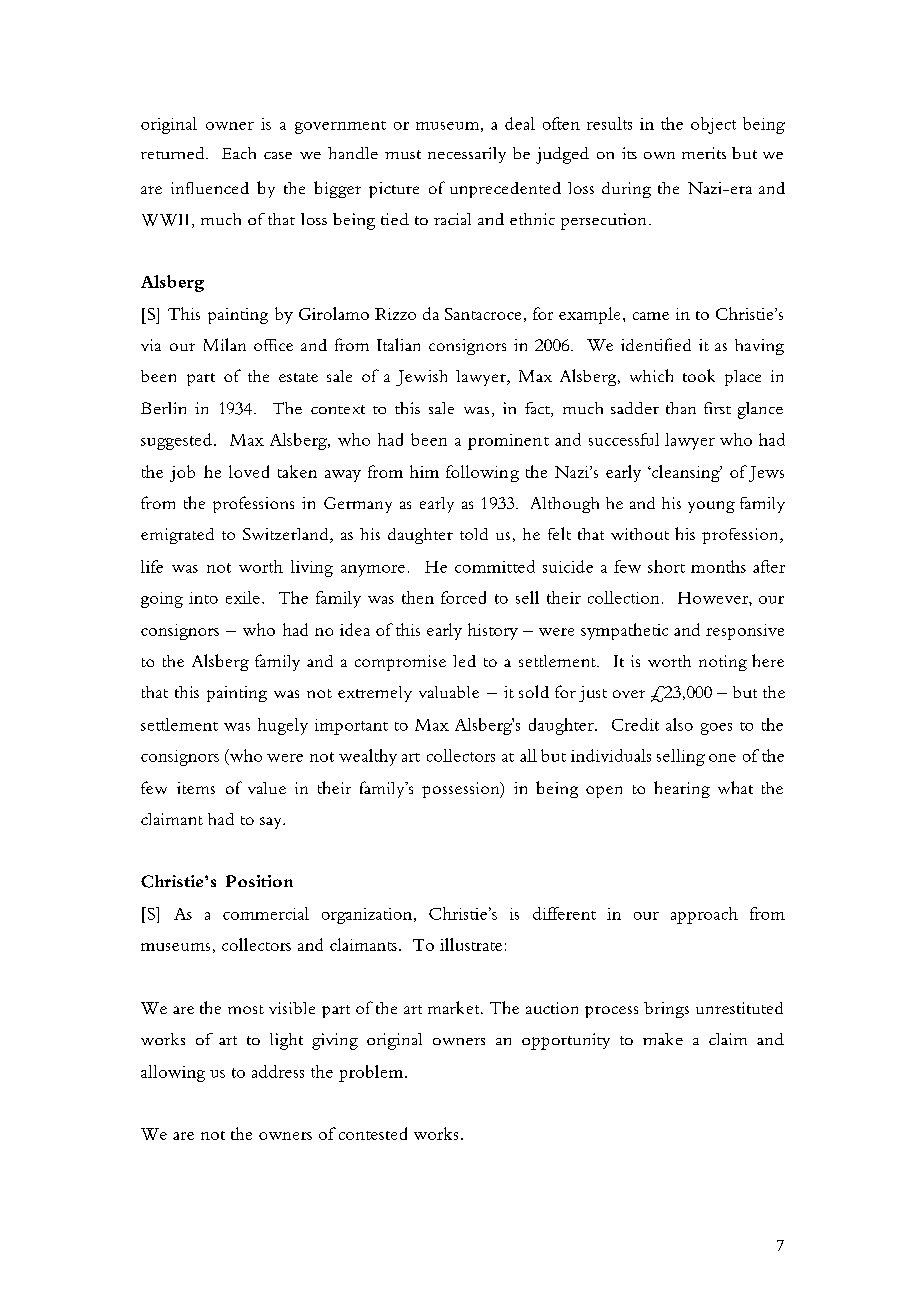 The width and height of the screenshot is (924, 1309). Describe the element at coordinates (373, 1133) in the screenshot. I see `contested` at that location.
